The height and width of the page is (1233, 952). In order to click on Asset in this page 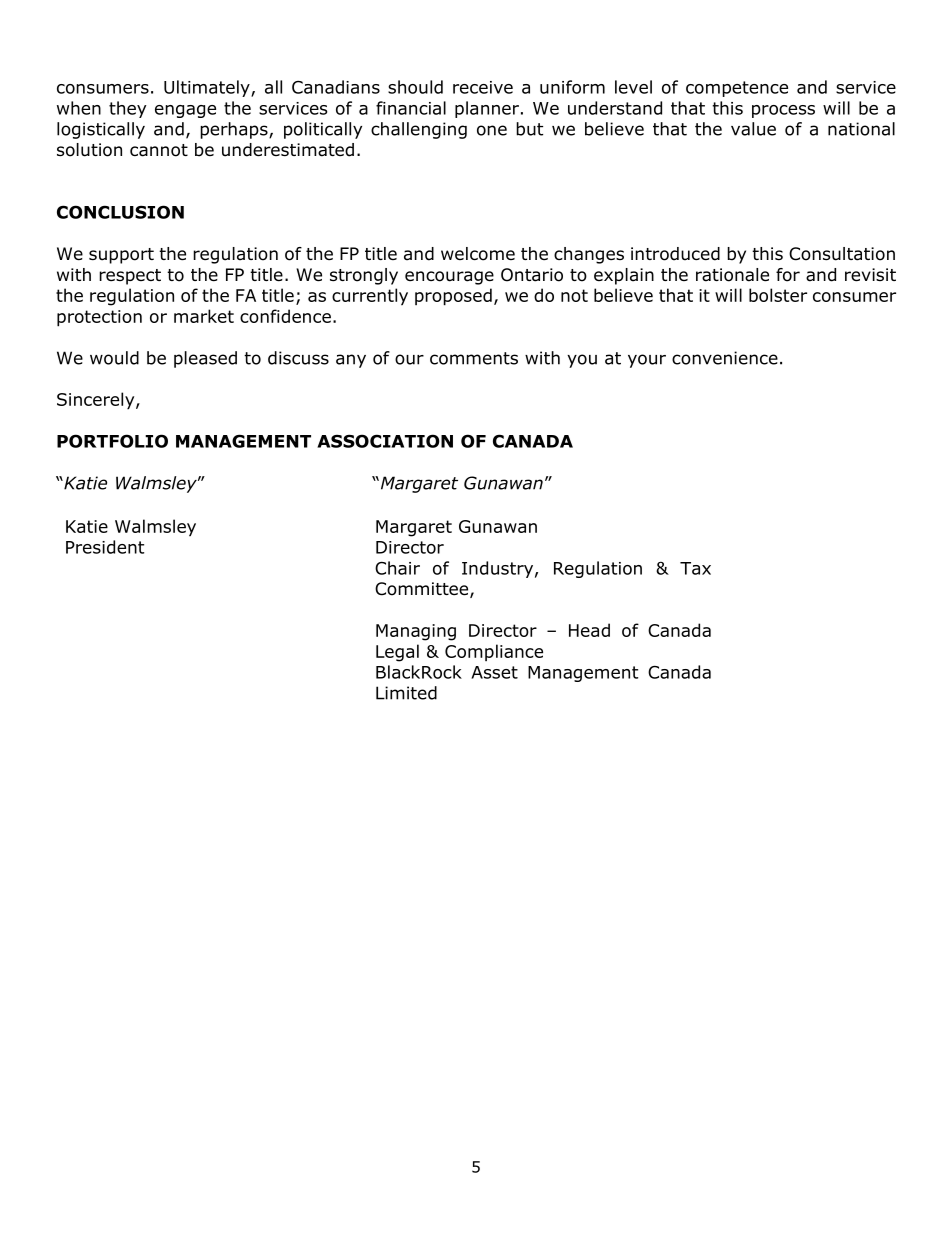, I will do `click(494, 672)`.
